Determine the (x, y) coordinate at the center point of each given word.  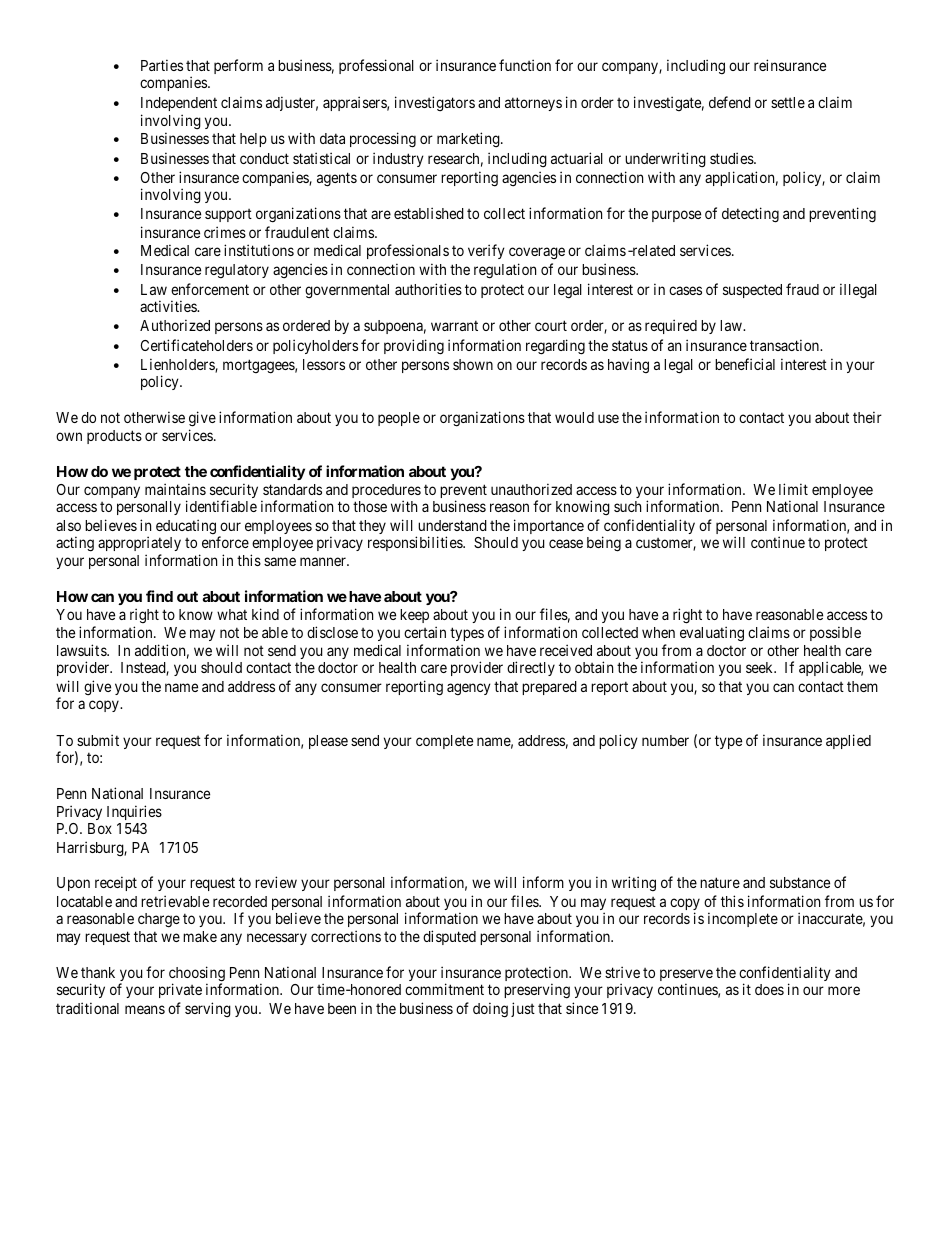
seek (761, 667)
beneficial (745, 364)
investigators (435, 104)
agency (469, 689)
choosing (197, 975)
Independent (179, 104)
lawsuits (82, 650)
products (114, 437)
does (769, 989)
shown (473, 364)
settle (788, 102)
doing (490, 1010)
